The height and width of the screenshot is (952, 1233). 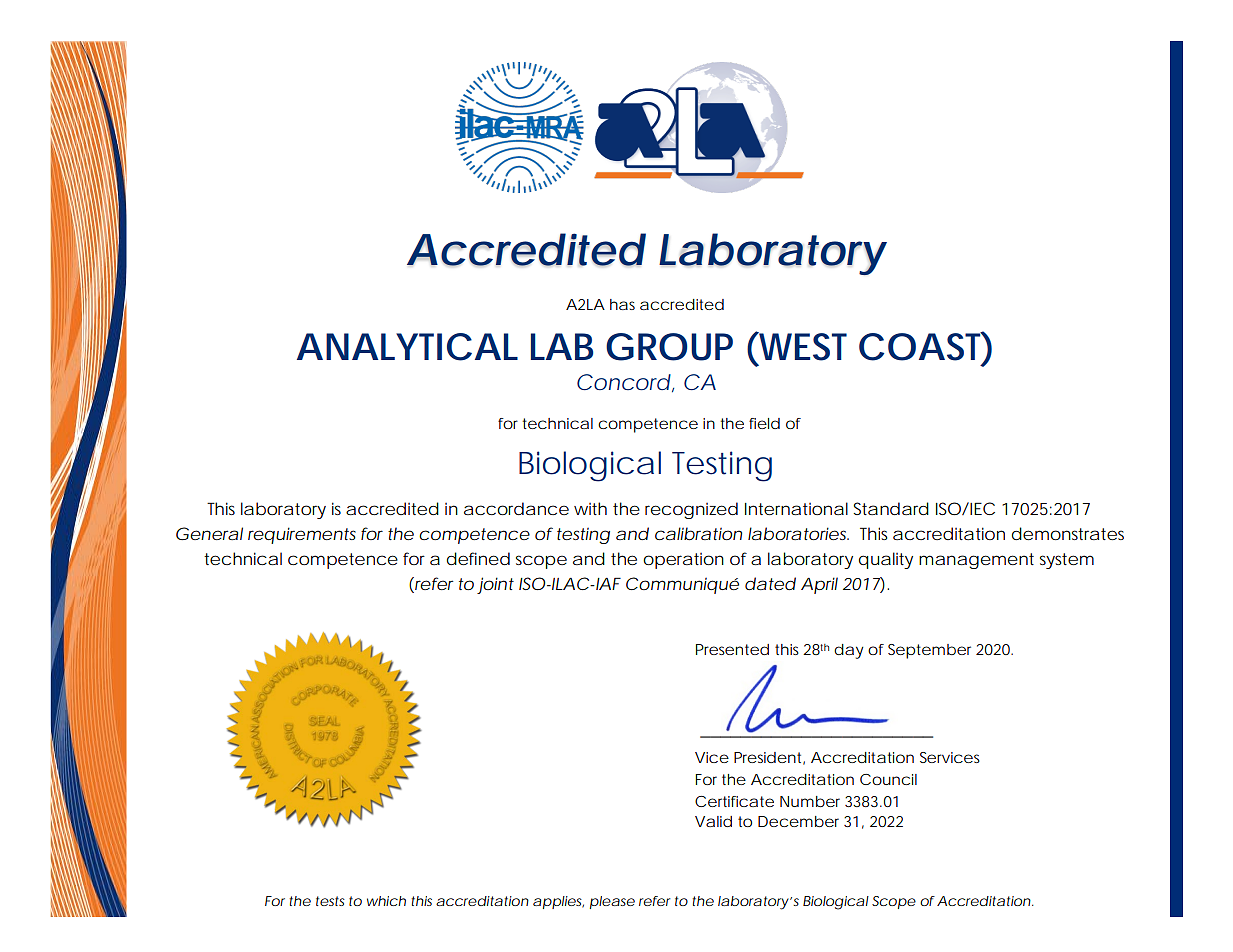 What do you see at coordinates (888, 779) in the screenshot?
I see `Council` at bounding box center [888, 779].
